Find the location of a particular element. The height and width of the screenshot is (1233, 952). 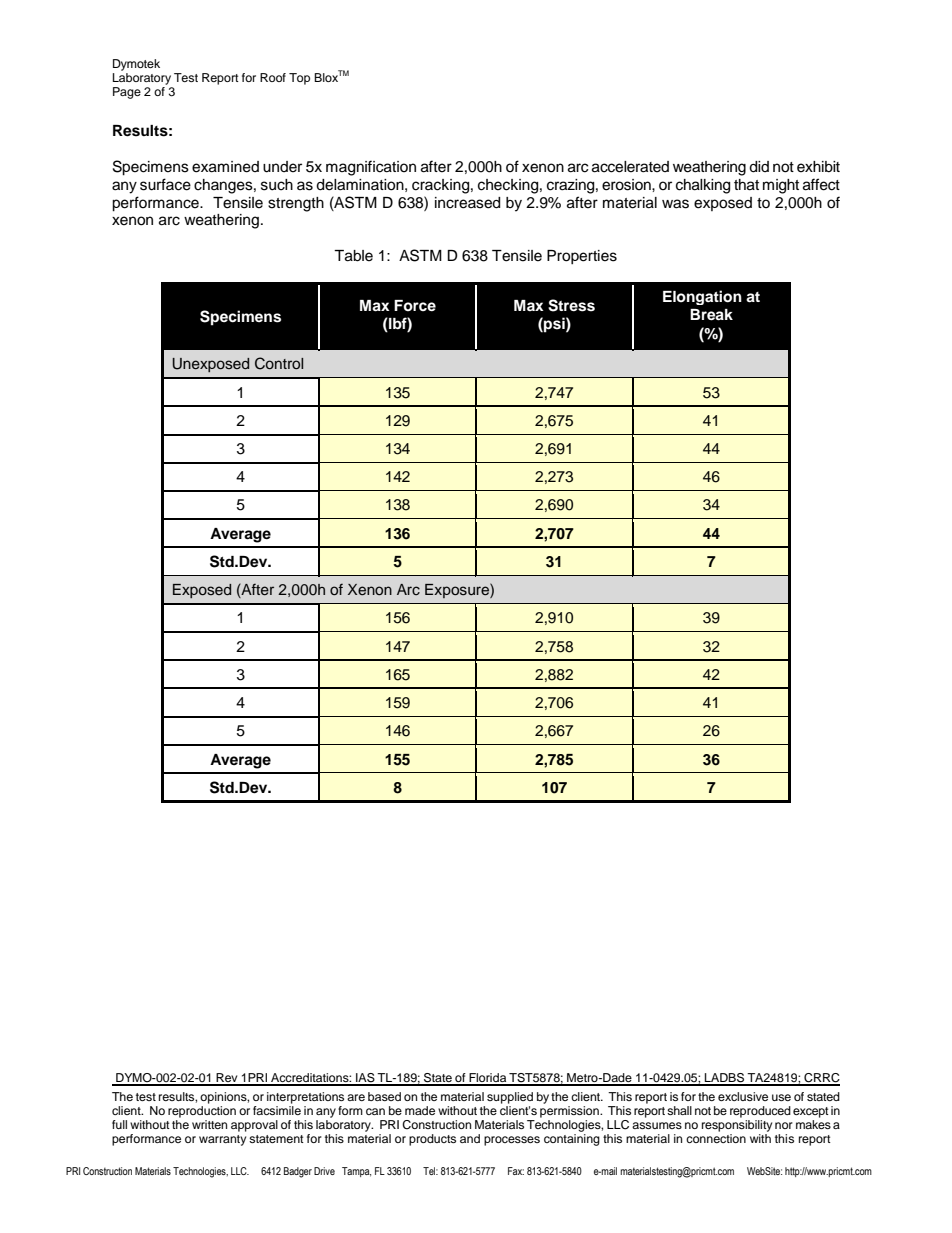

and is located at coordinates (470, 1138).
